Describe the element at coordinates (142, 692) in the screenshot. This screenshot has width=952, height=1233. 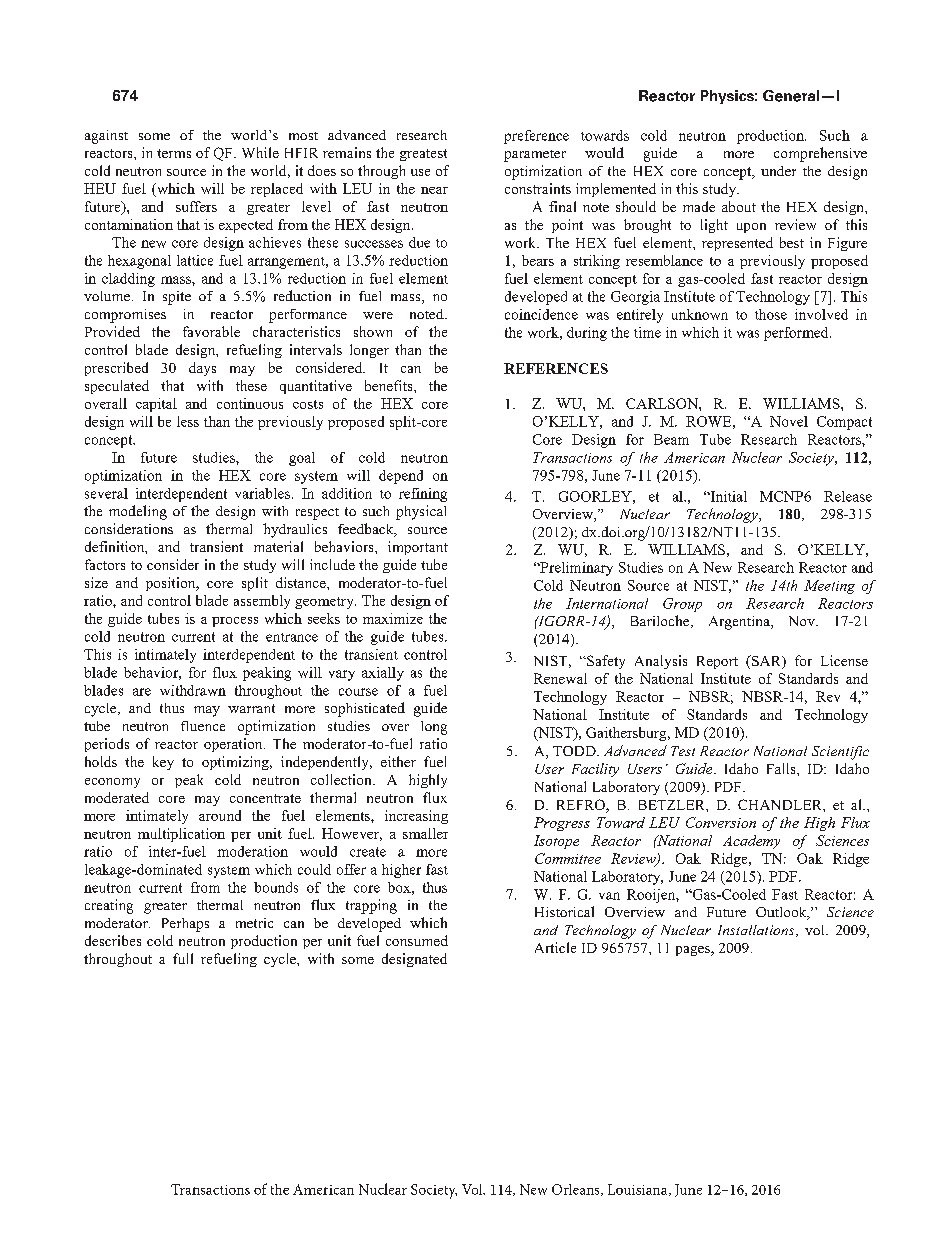
I see `are` at that location.
